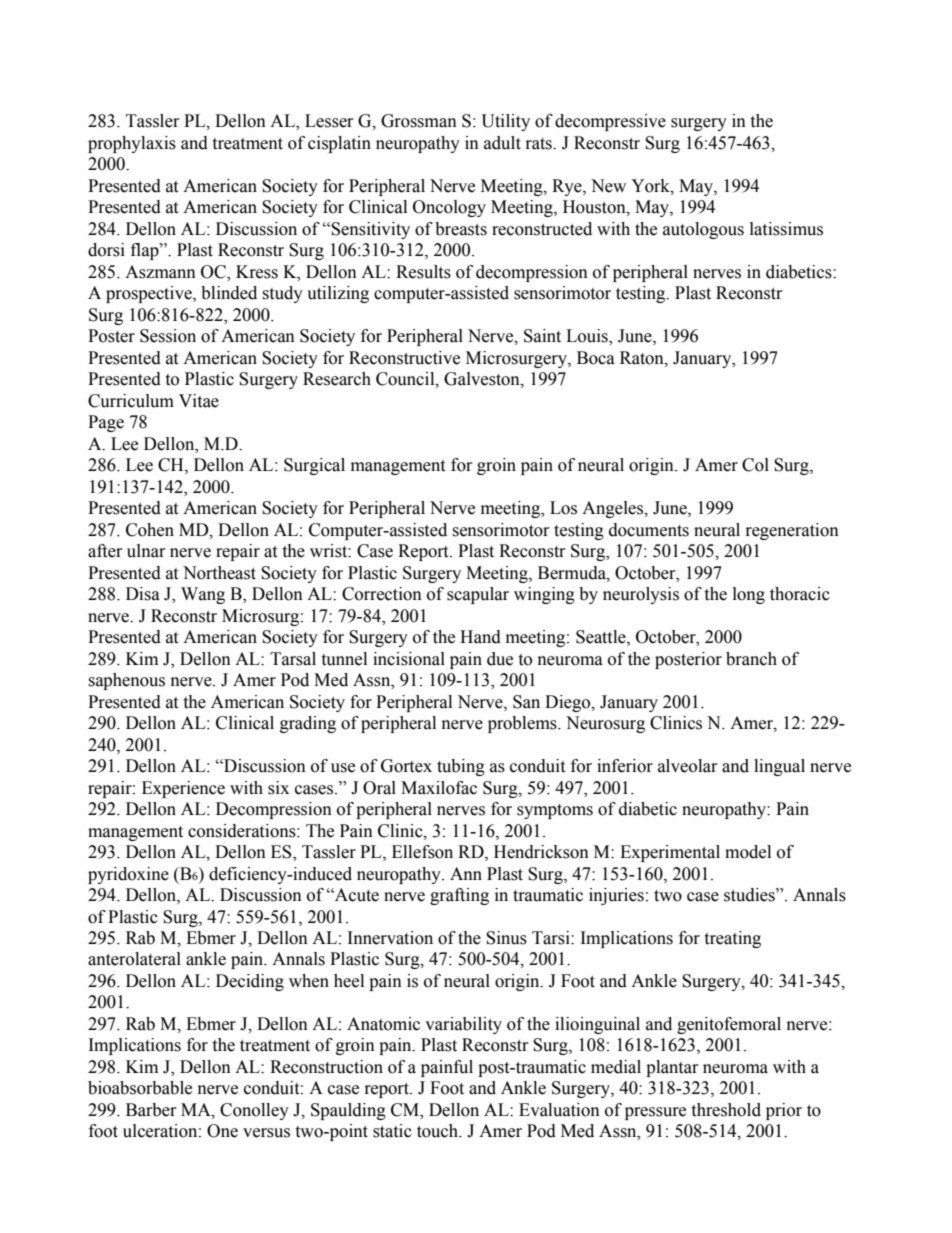  What do you see at coordinates (203, 595) in the page?
I see `Wang` at bounding box center [203, 595].
